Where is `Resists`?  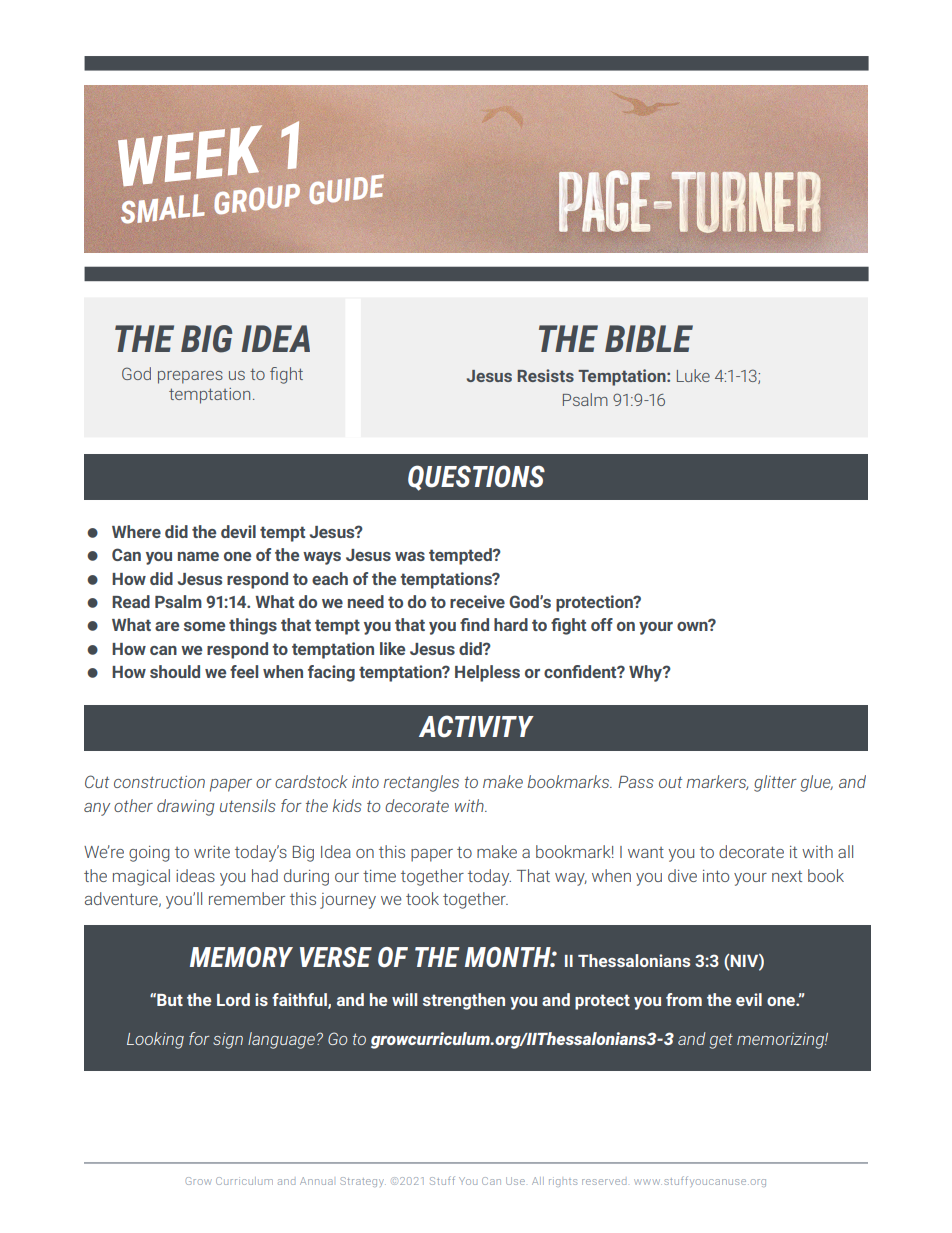
Resists is located at coordinates (545, 375).
